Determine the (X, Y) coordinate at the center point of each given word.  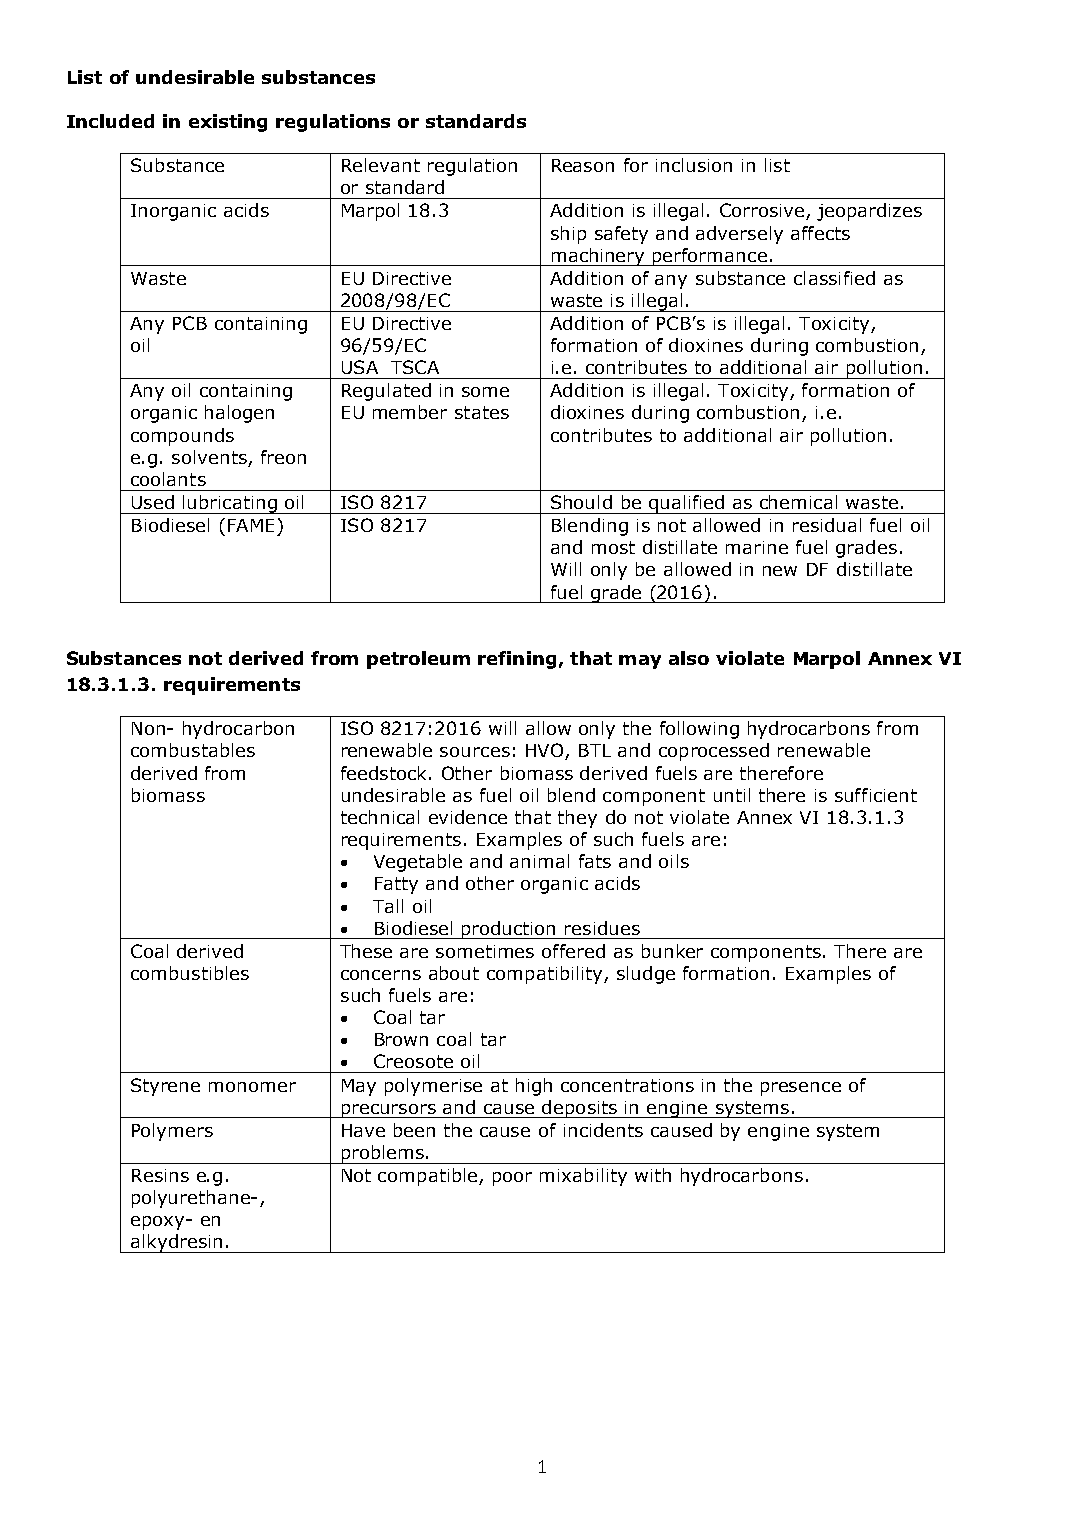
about (454, 973)
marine (757, 547)
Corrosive (763, 211)
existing (228, 123)
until (732, 795)
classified (834, 278)
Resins (160, 1175)
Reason (583, 165)
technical (380, 817)
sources (475, 752)
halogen (239, 414)
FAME (251, 525)
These (366, 951)
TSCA (415, 367)
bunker (672, 951)
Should (581, 502)
